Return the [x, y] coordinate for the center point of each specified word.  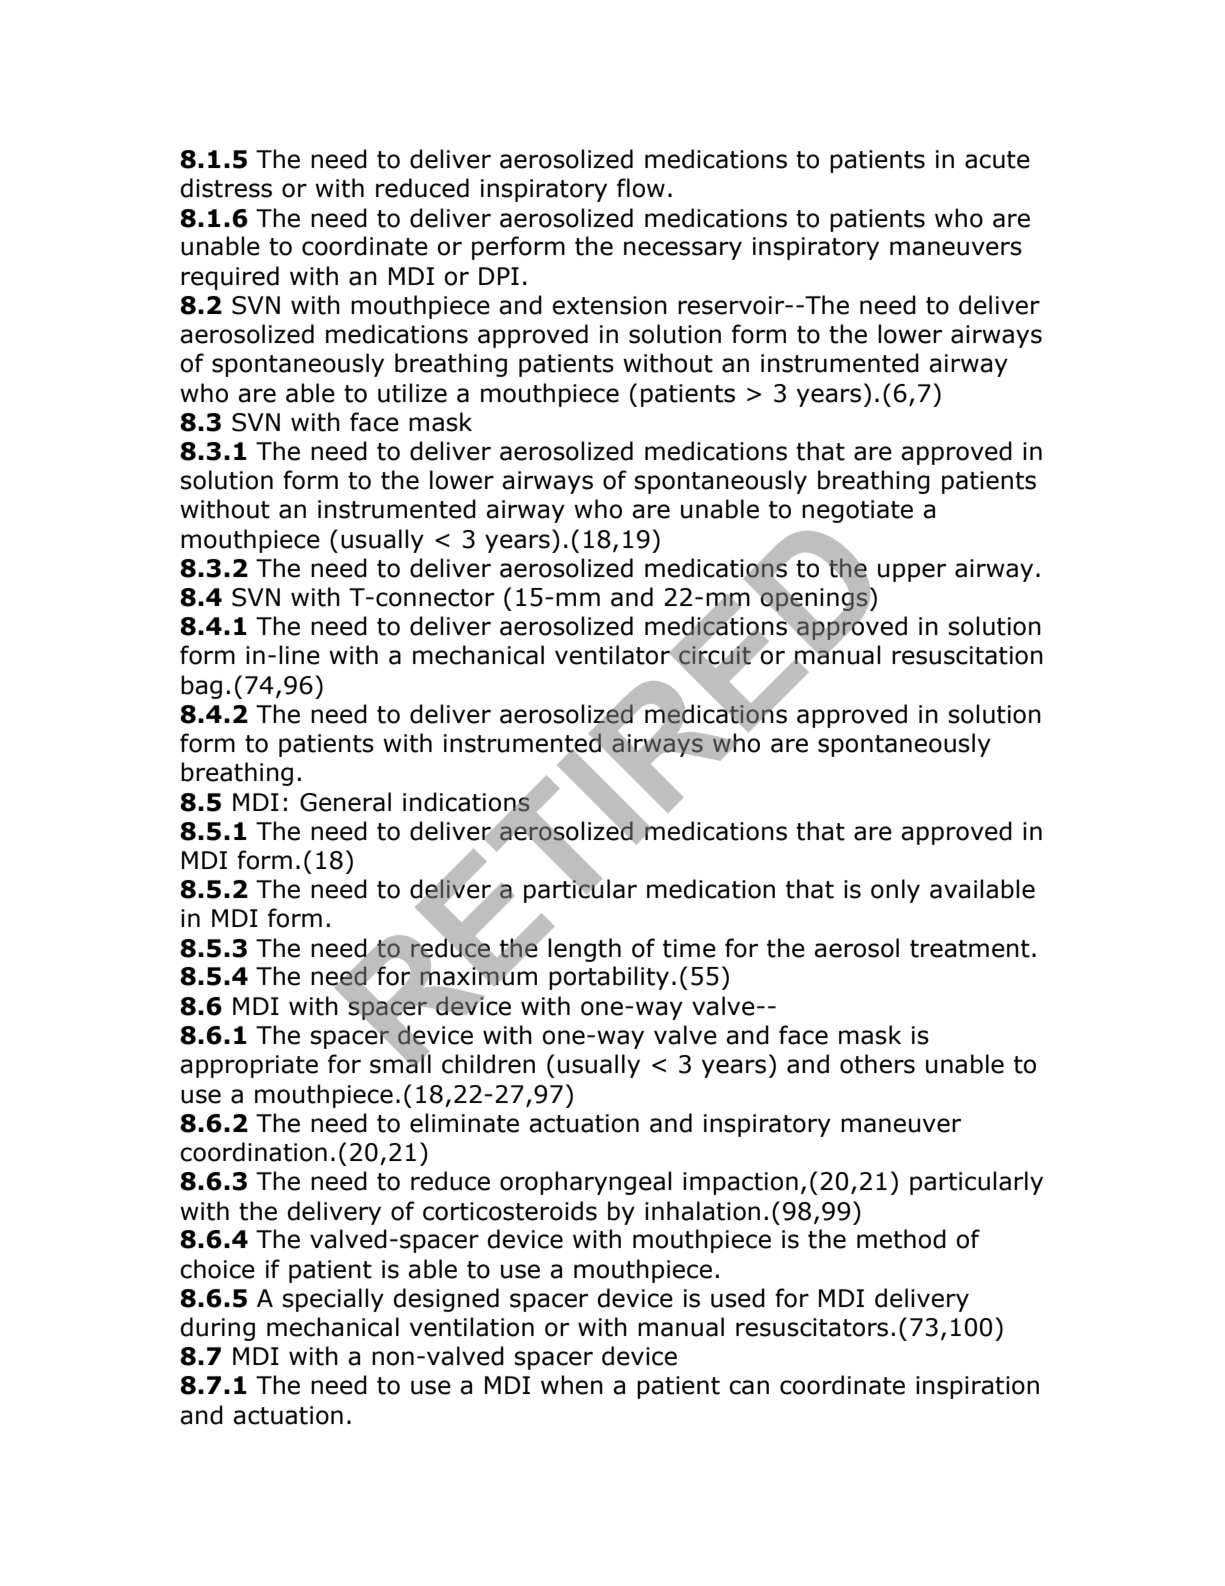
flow [641, 188]
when [572, 1385]
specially [333, 1300]
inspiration [977, 1387]
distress [226, 188]
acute [997, 160]
